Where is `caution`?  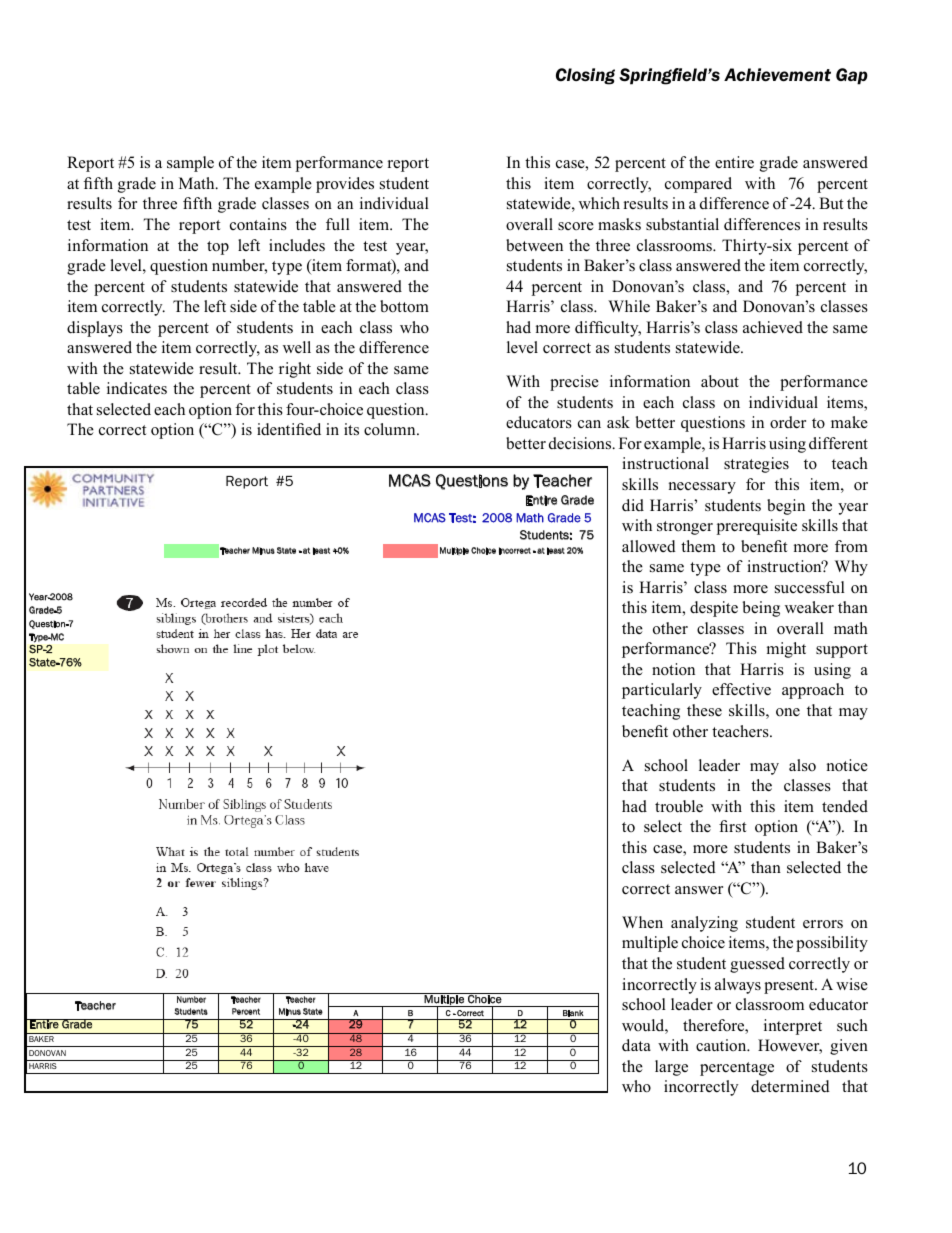 caution is located at coordinates (722, 1045).
